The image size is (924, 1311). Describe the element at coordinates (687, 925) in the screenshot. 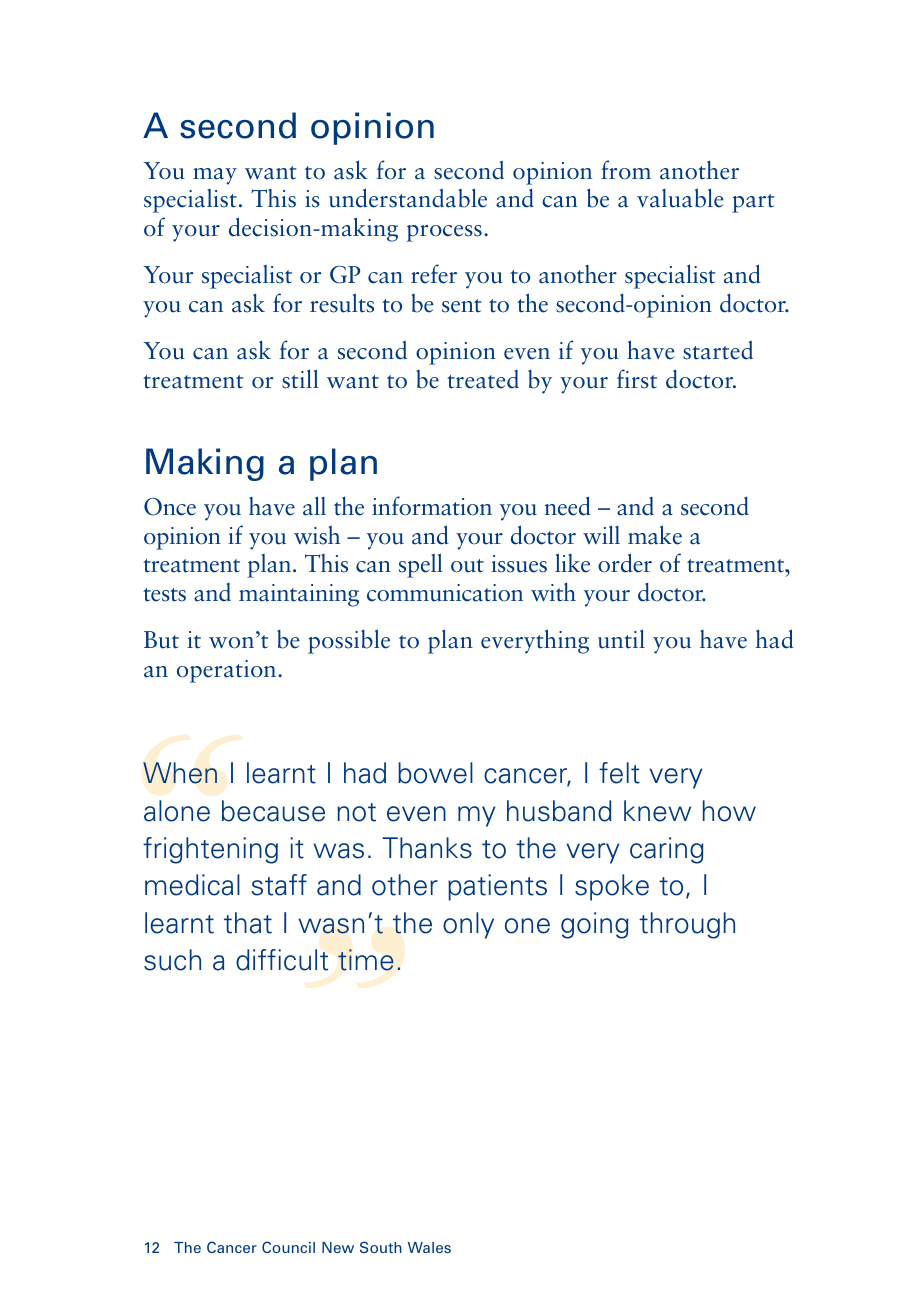

I see `through` at that location.
